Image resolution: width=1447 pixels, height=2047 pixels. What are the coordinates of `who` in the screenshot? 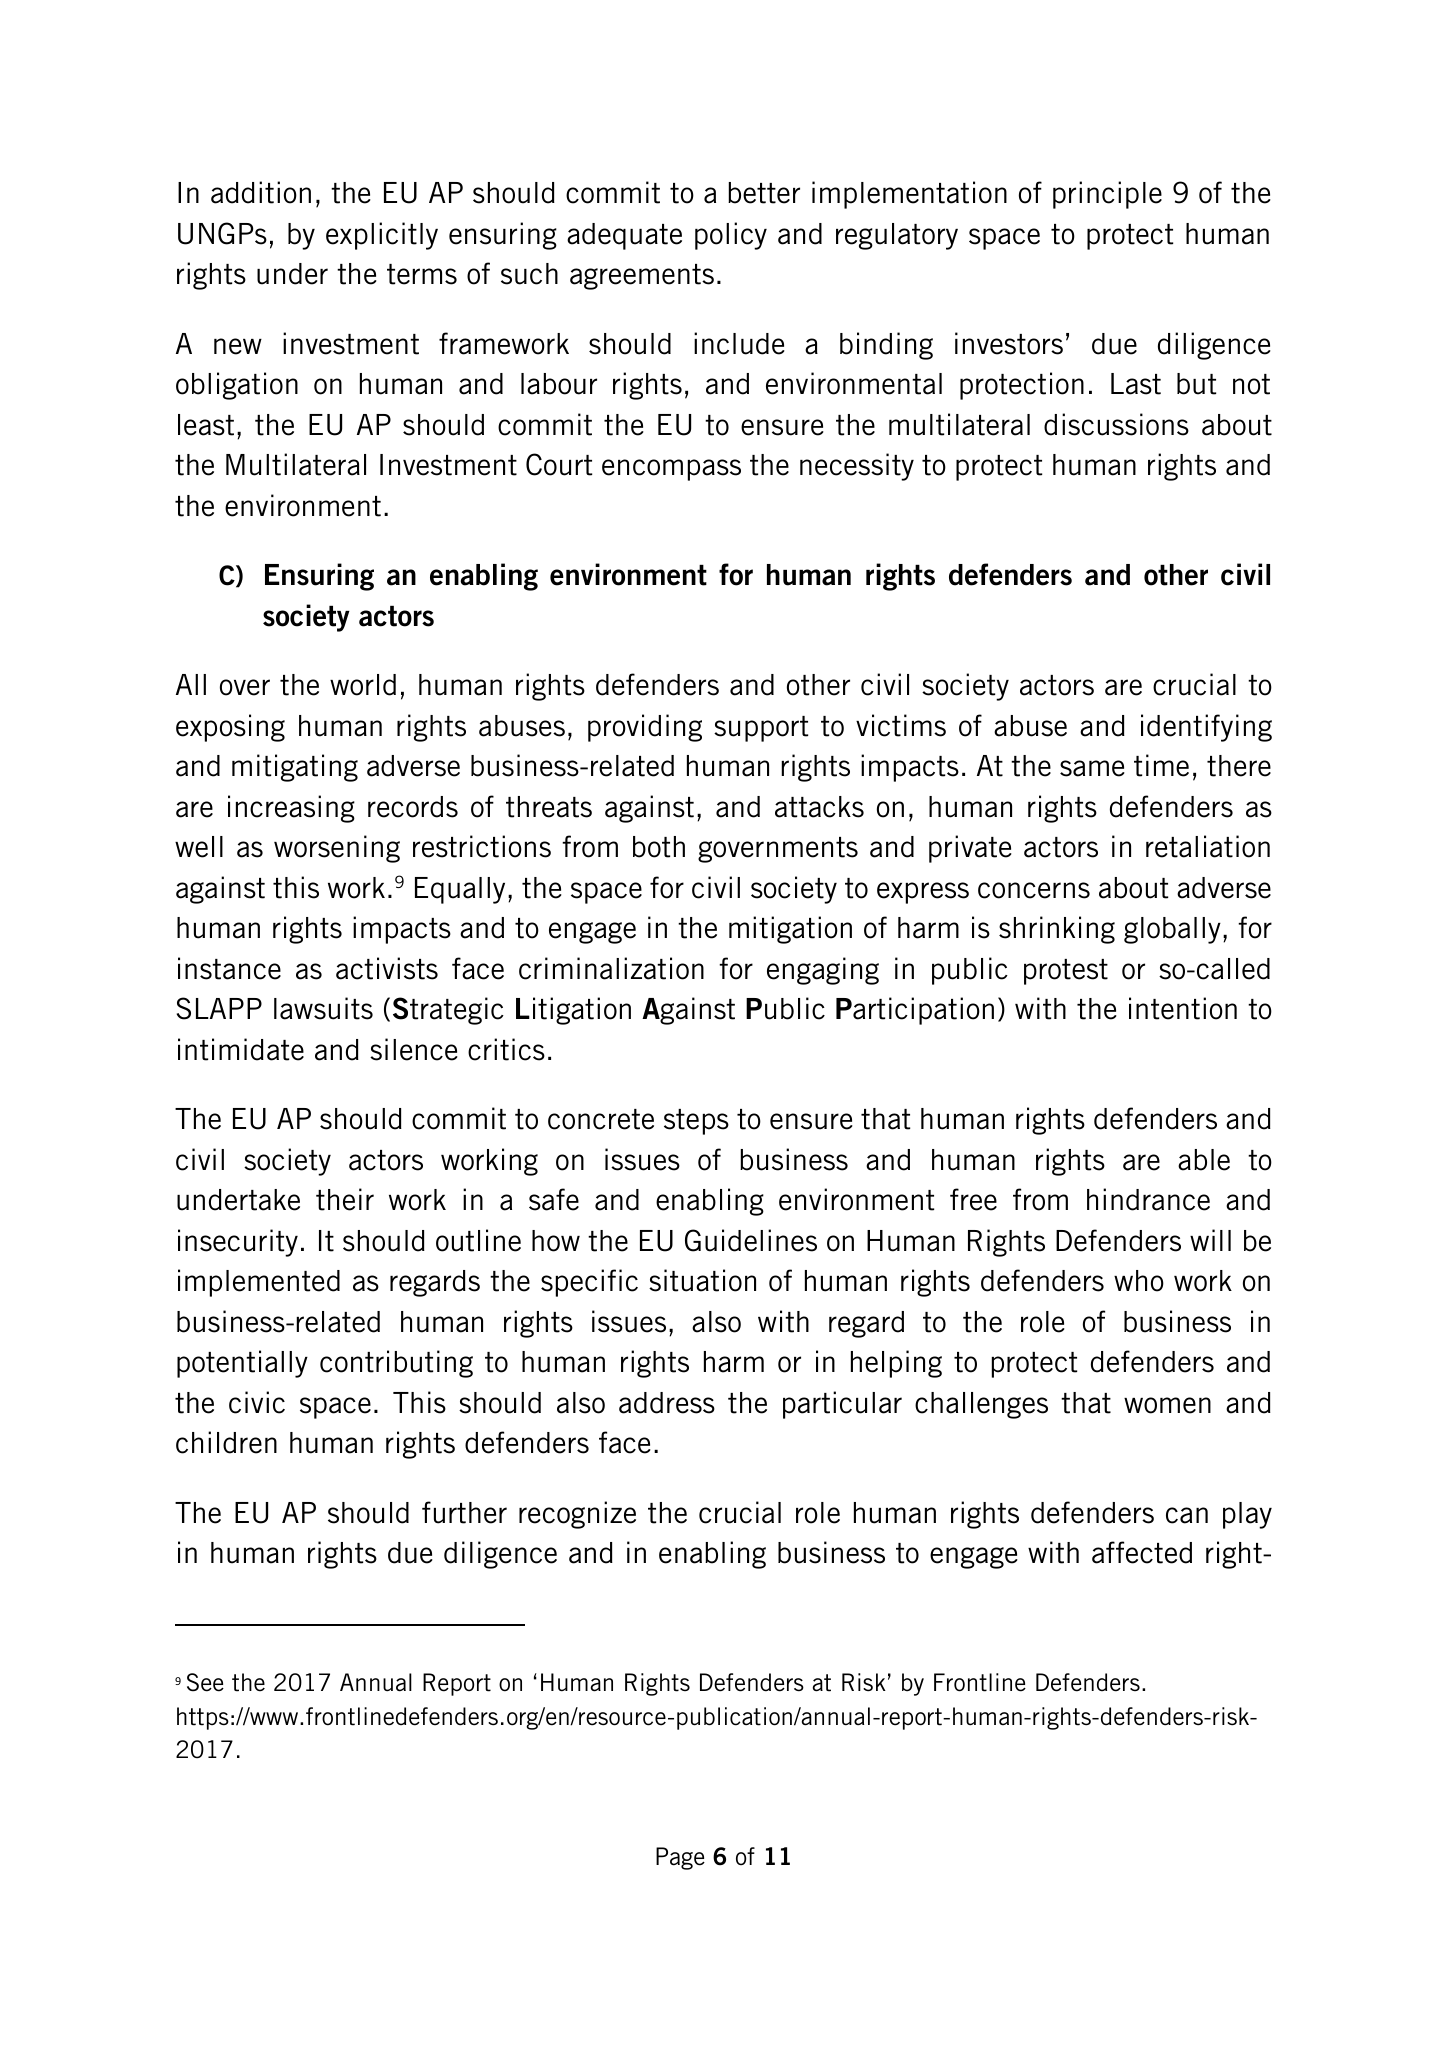 It's located at (1139, 1281).
